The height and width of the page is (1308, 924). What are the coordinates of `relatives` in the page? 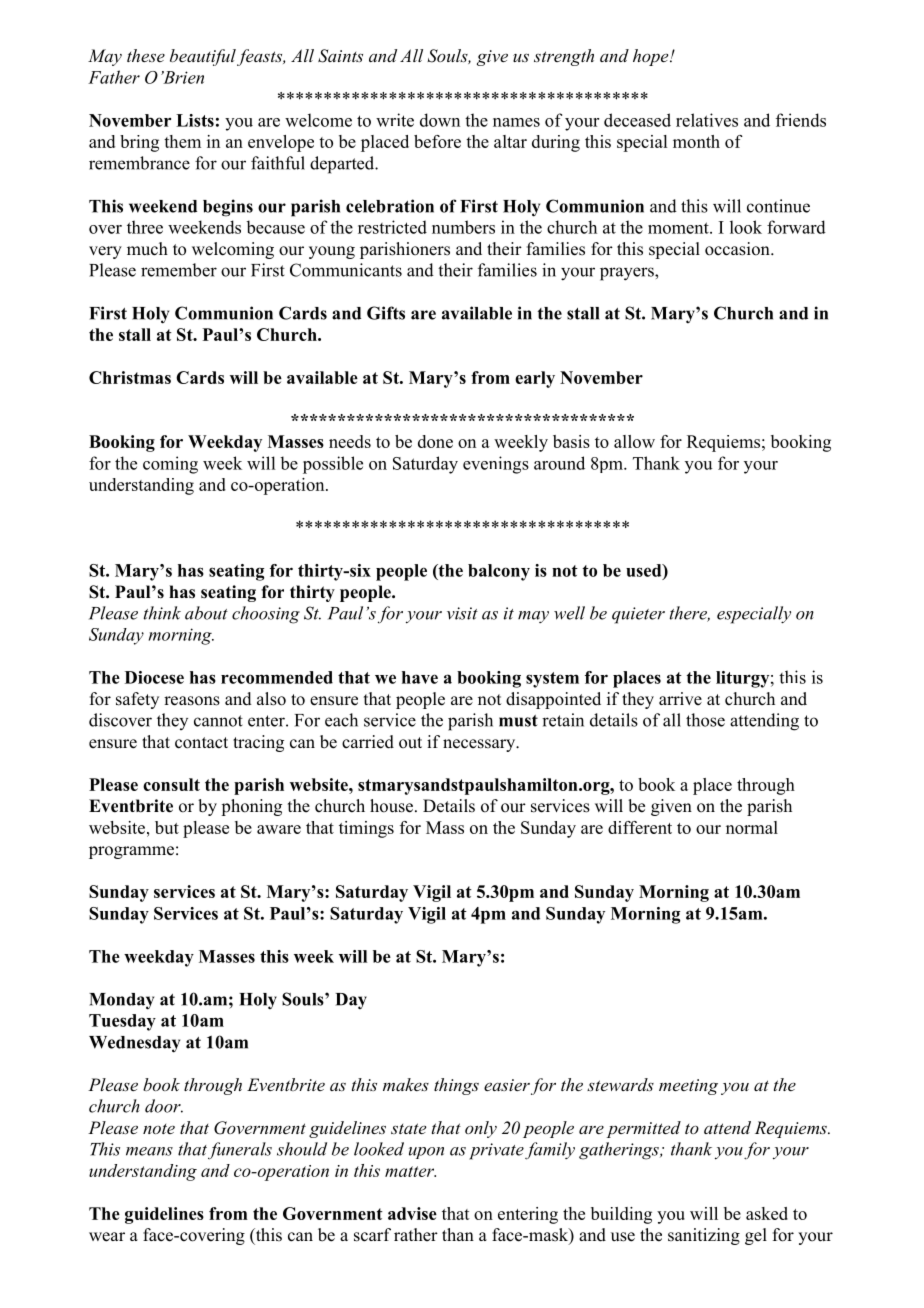 It's located at (707, 120).
